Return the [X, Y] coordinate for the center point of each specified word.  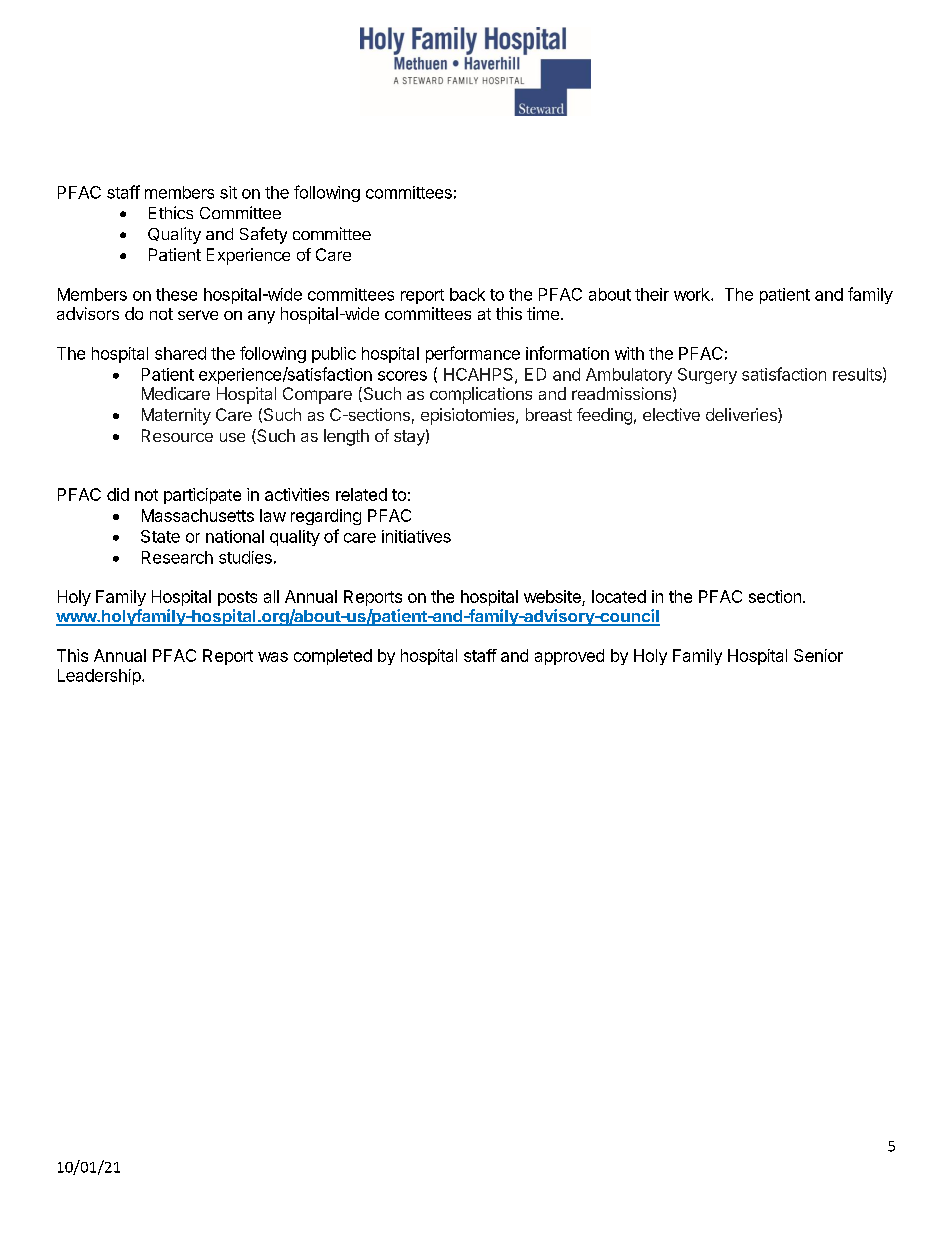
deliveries [742, 415]
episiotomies [469, 416]
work [693, 294]
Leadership [100, 677]
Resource [177, 435]
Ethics [171, 212]
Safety [263, 235]
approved [569, 657]
